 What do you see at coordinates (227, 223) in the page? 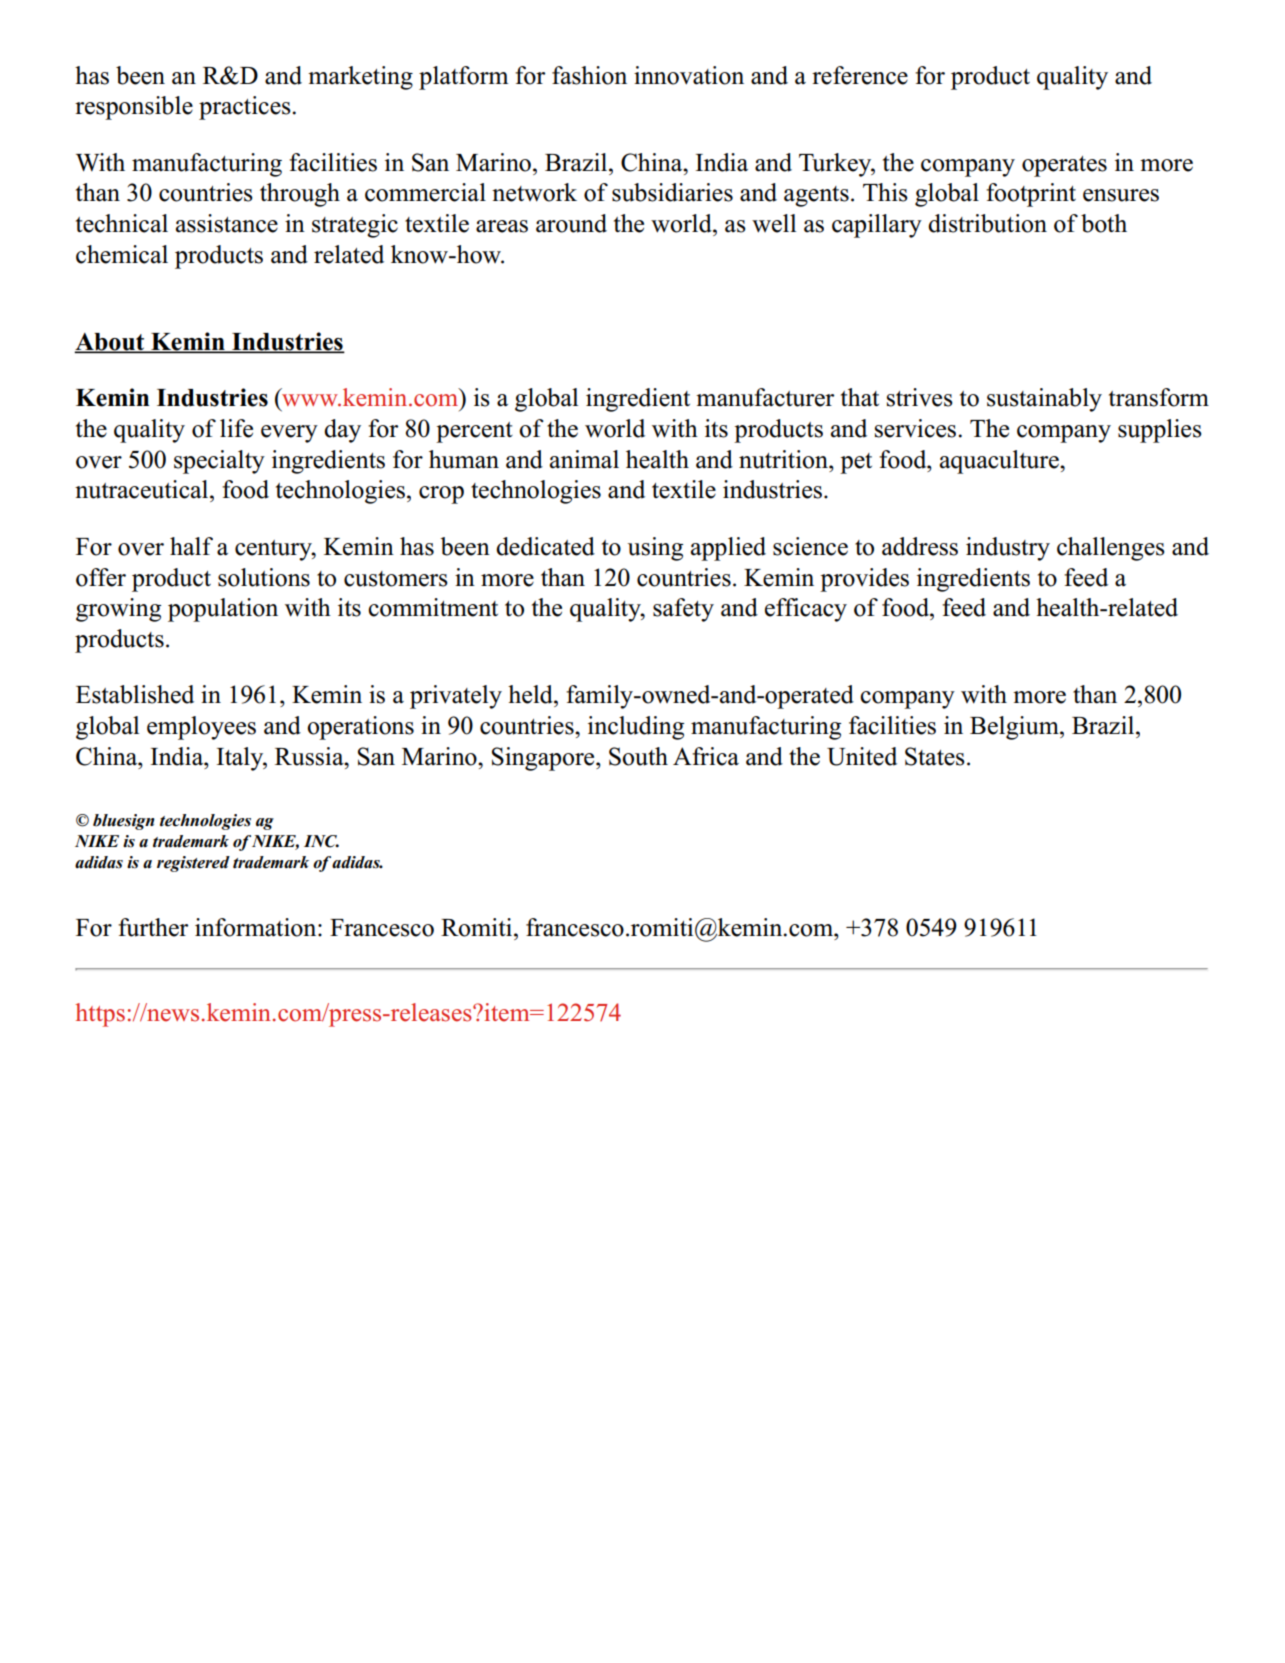
I see `assistance` at bounding box center [227, 223].
